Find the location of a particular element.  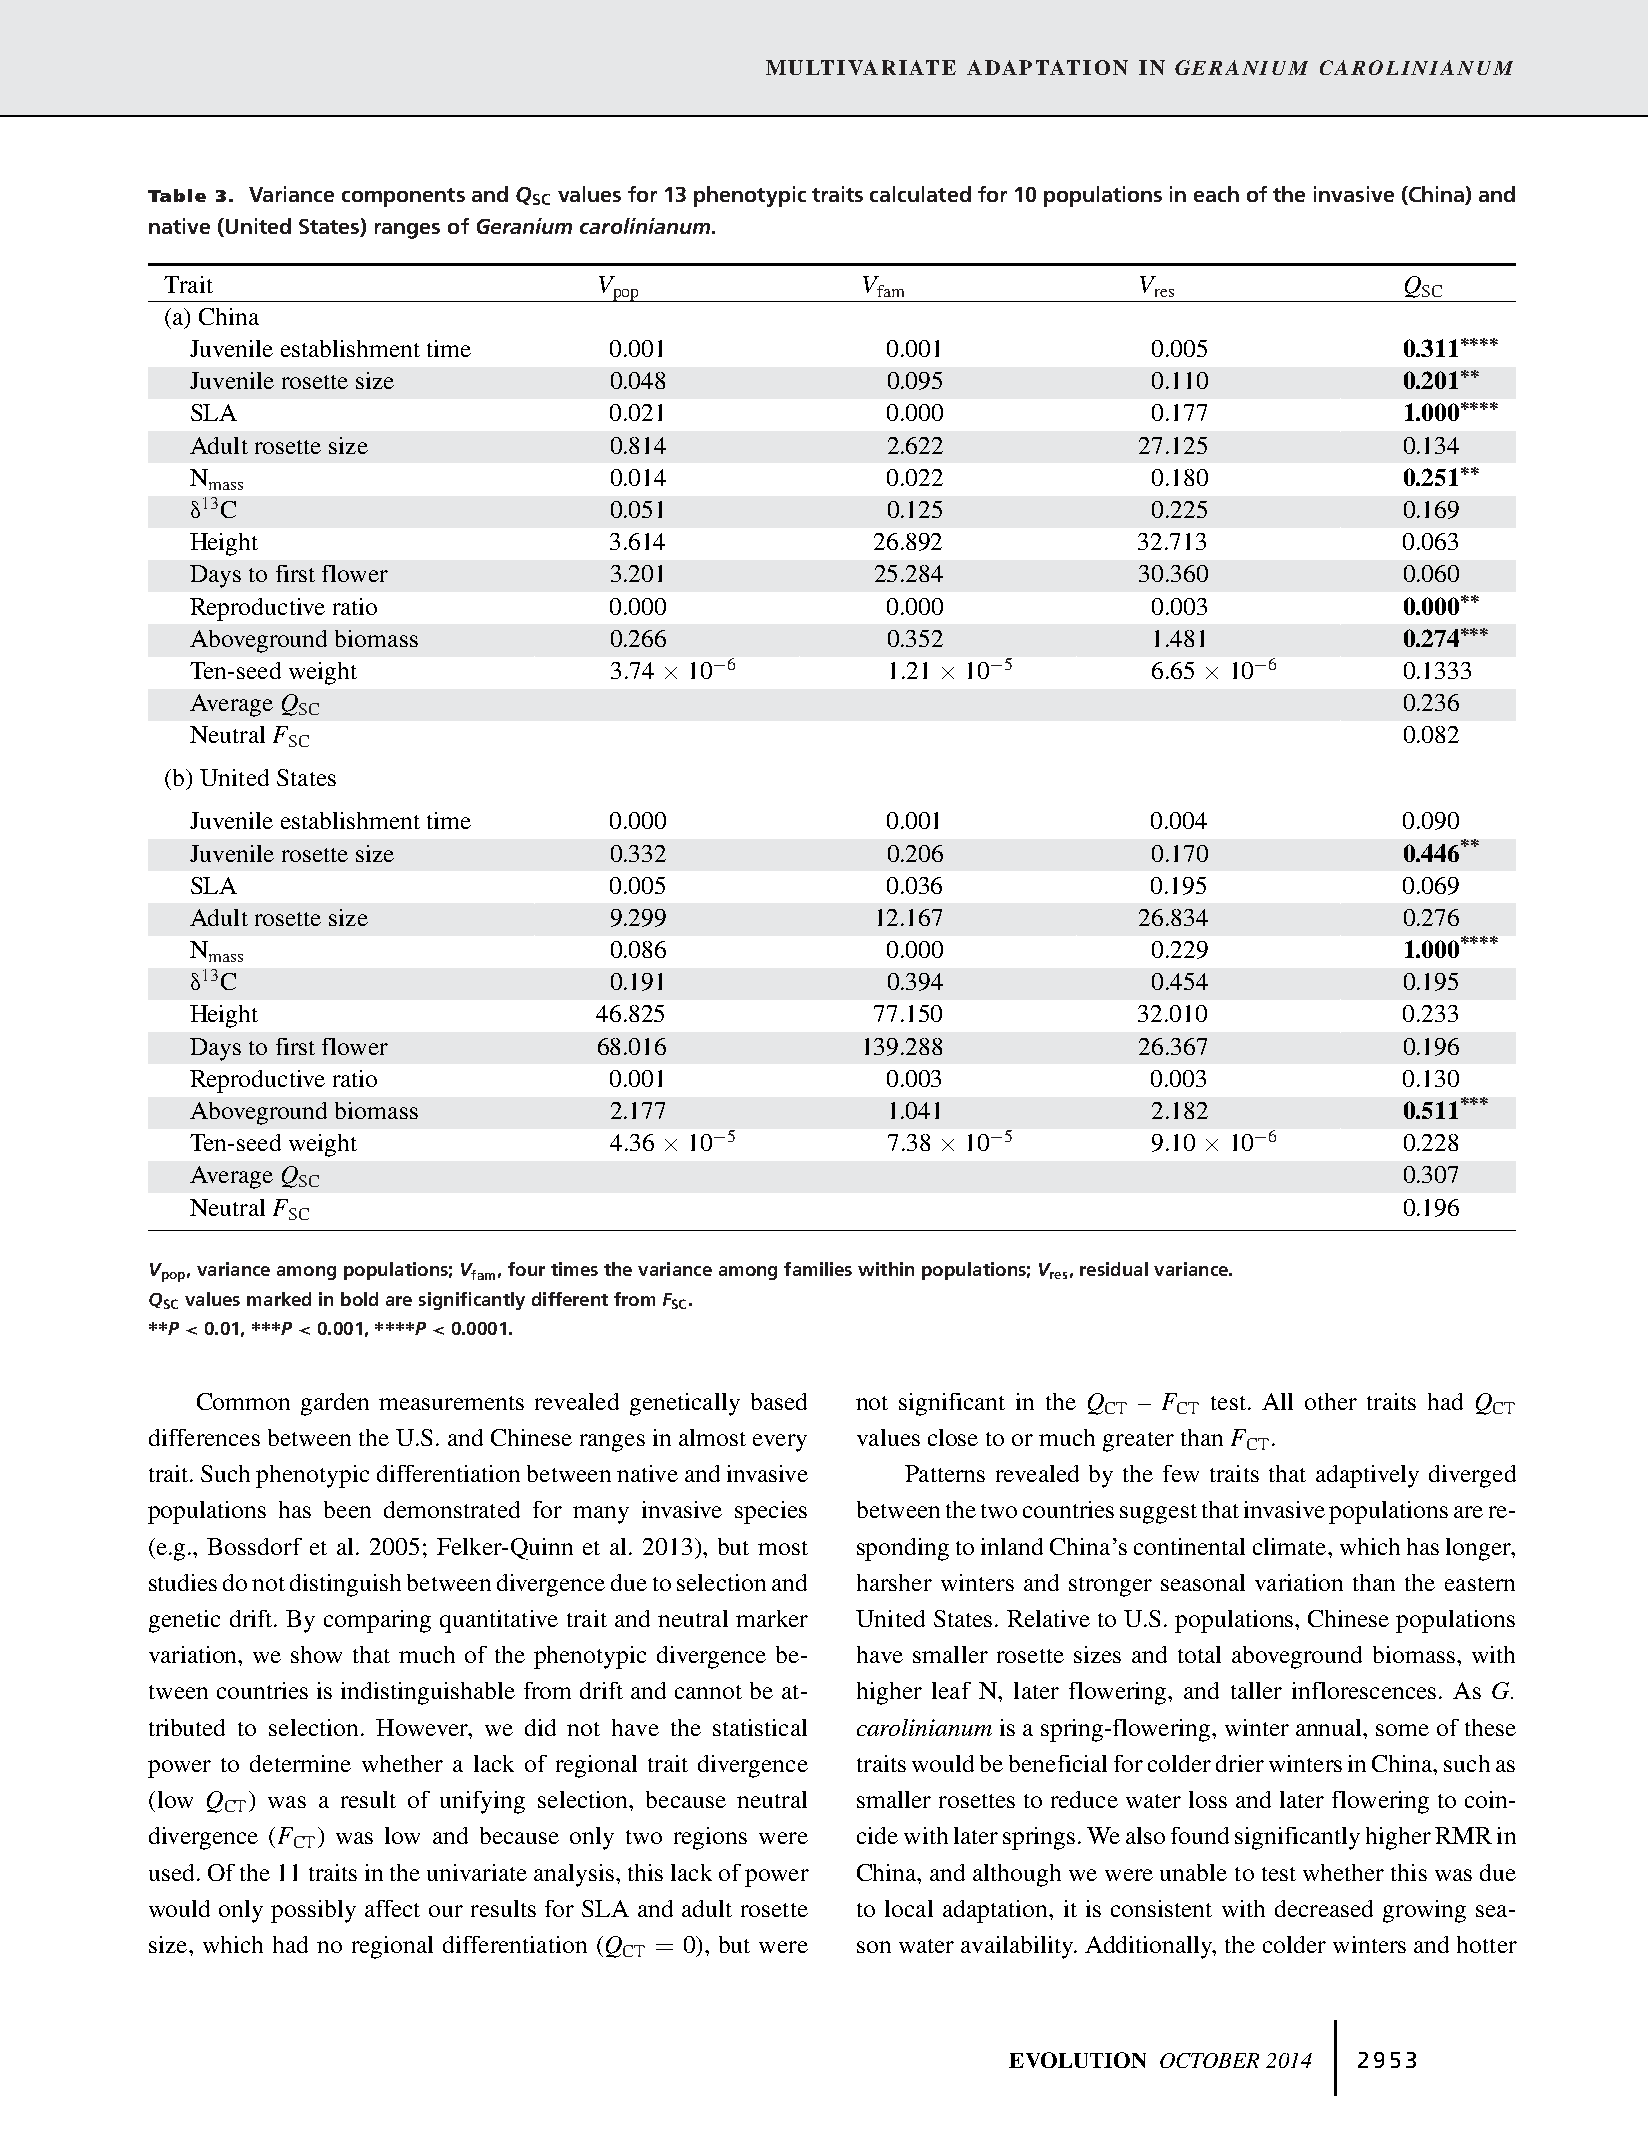

components is located at coordinates (403, 197).
